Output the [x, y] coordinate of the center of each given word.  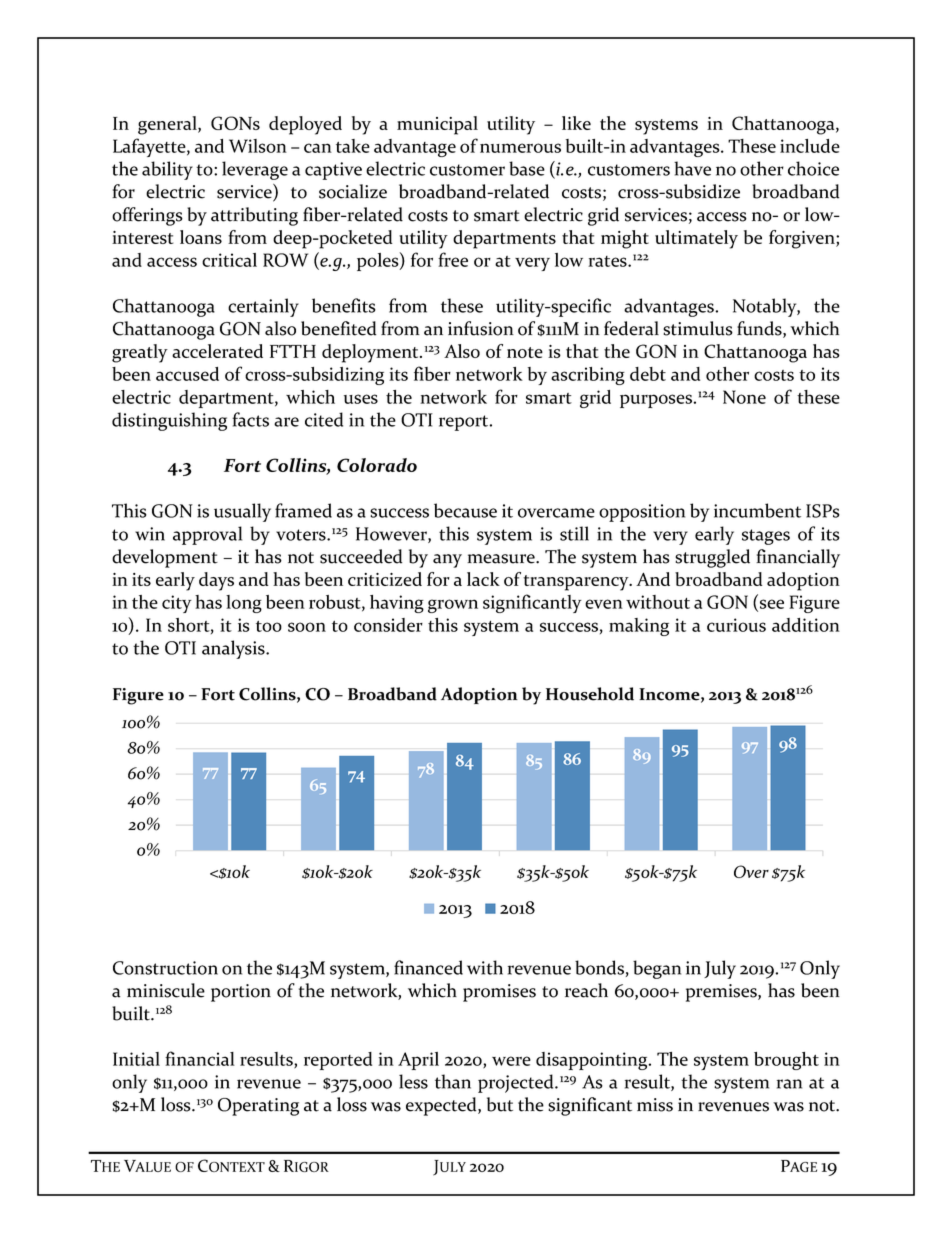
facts [250, 419]
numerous [520, 148]
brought [786, 1061]
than [453, 1081]
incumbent [757, 510]
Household [590, 694]
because [465, 510]
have [692, 168]
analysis [234, 649]
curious [736, 625]
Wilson [258, 146]
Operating [258, 1107]
